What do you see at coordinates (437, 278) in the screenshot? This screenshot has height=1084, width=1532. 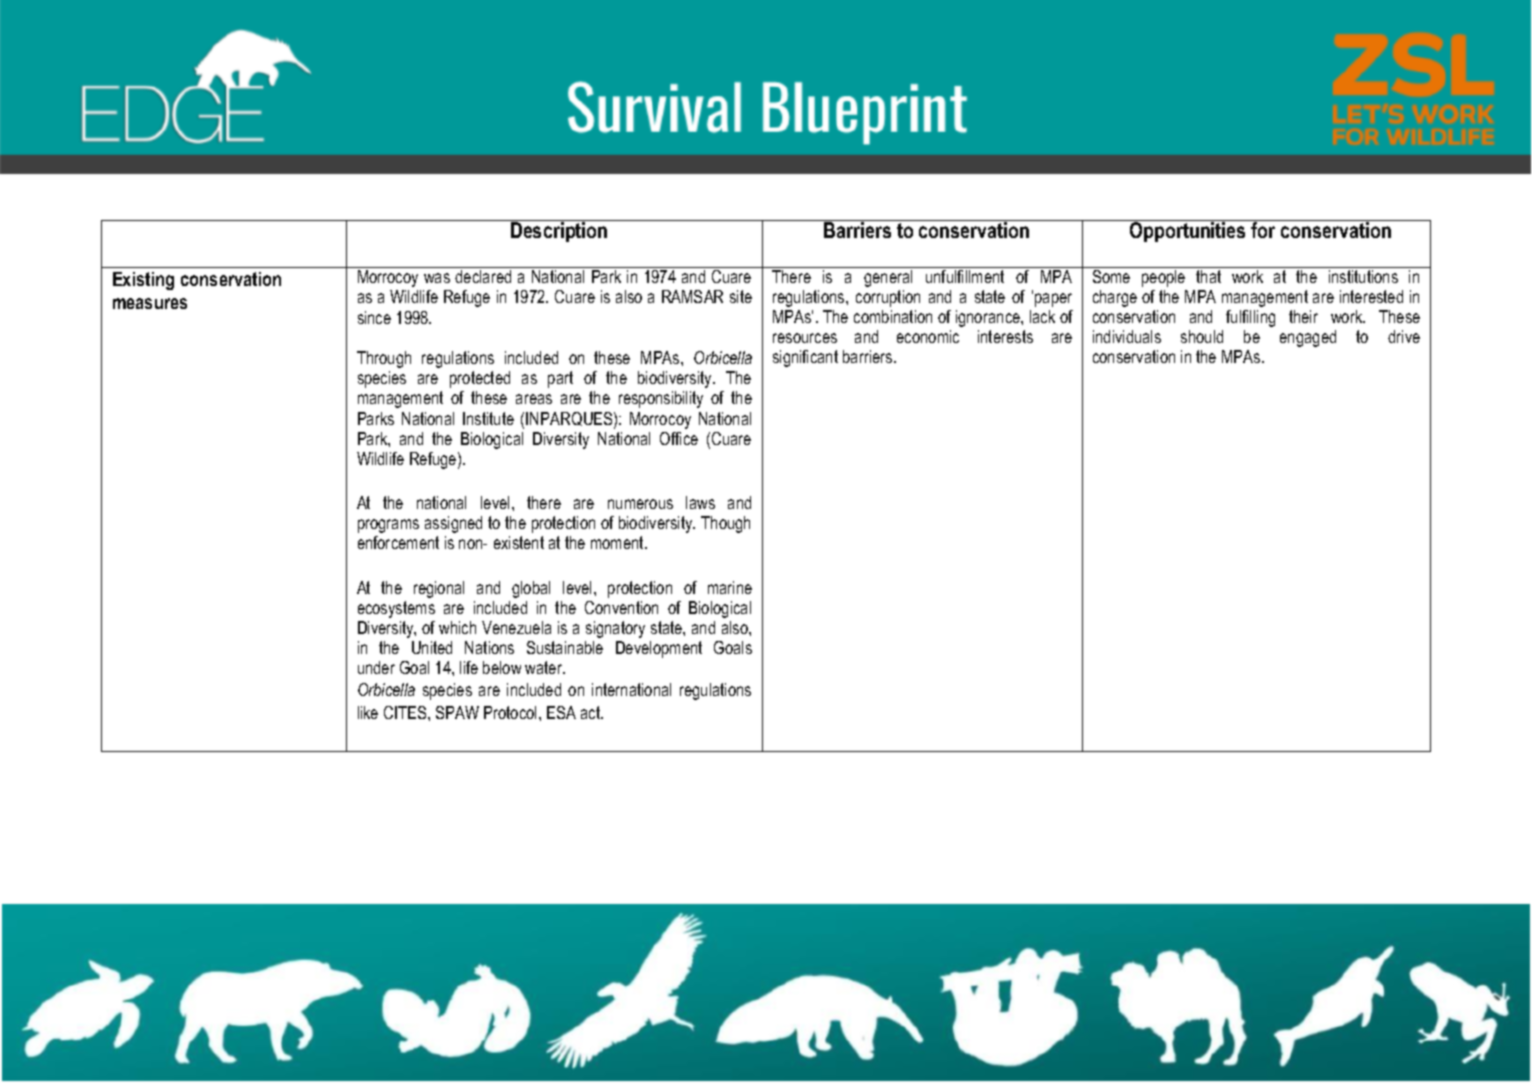 I see `was` at bounding box center [437, 278].
